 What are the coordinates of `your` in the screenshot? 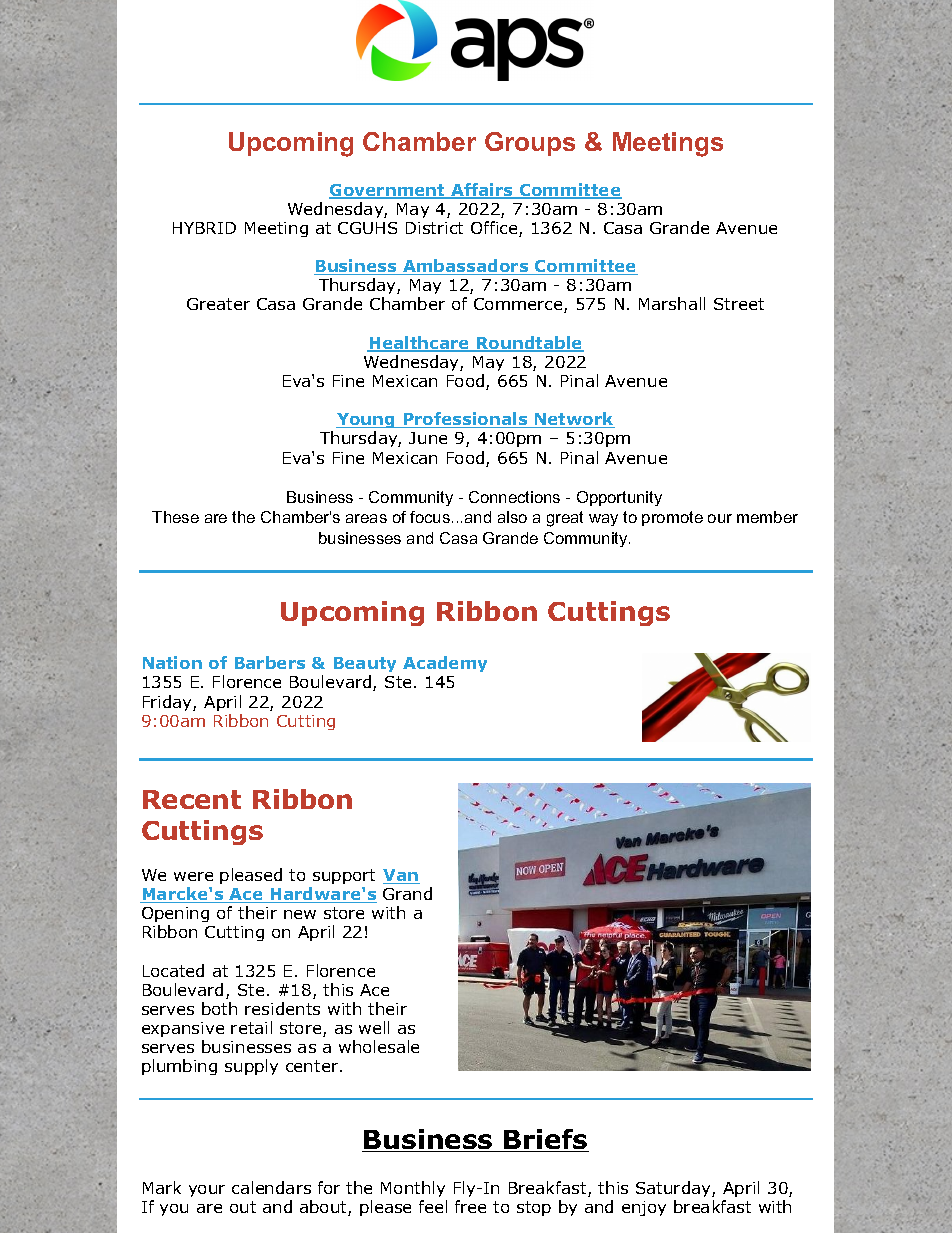 It's located at (207, 1191).
